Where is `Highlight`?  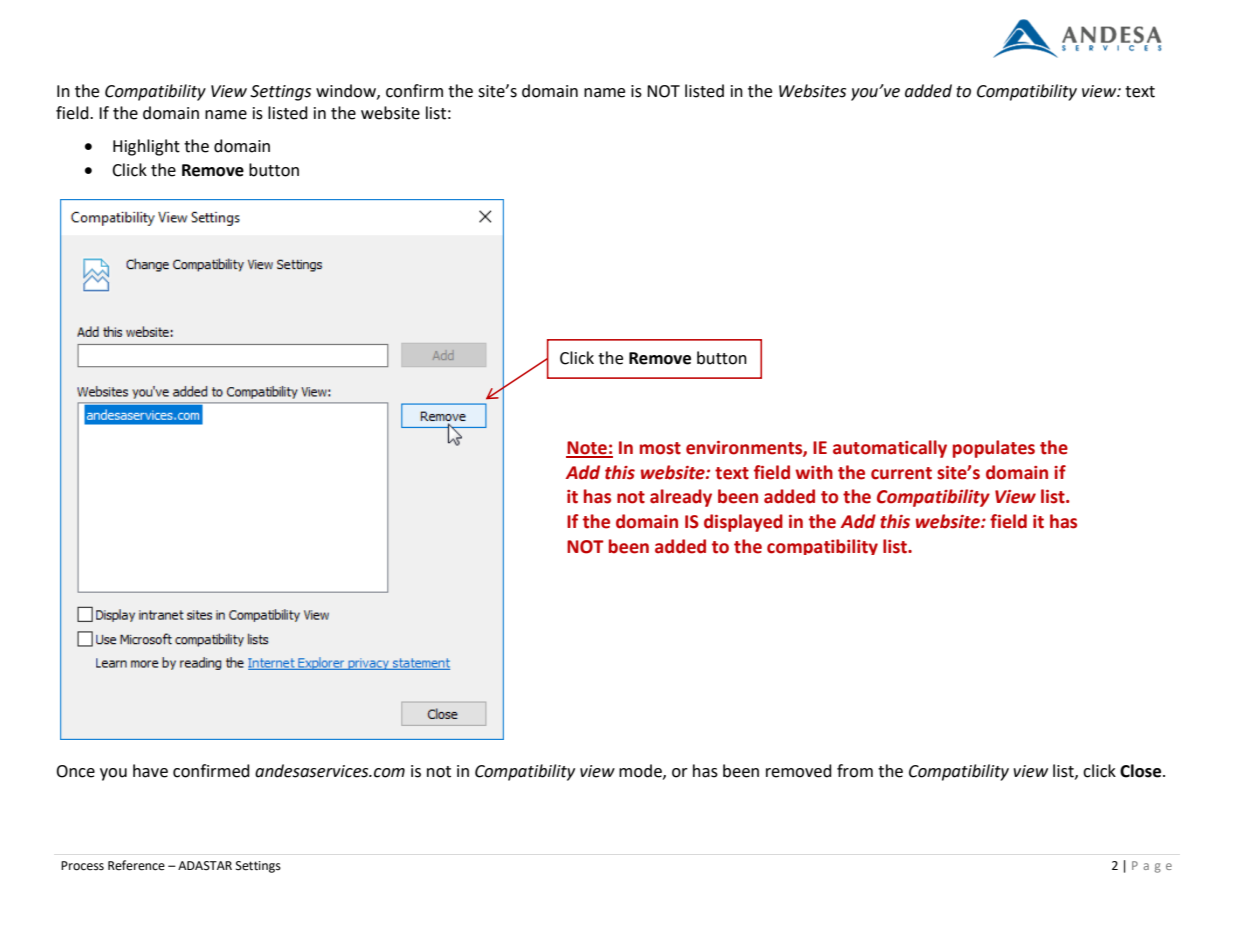
Highlight is located at coordinates (146, 147).
